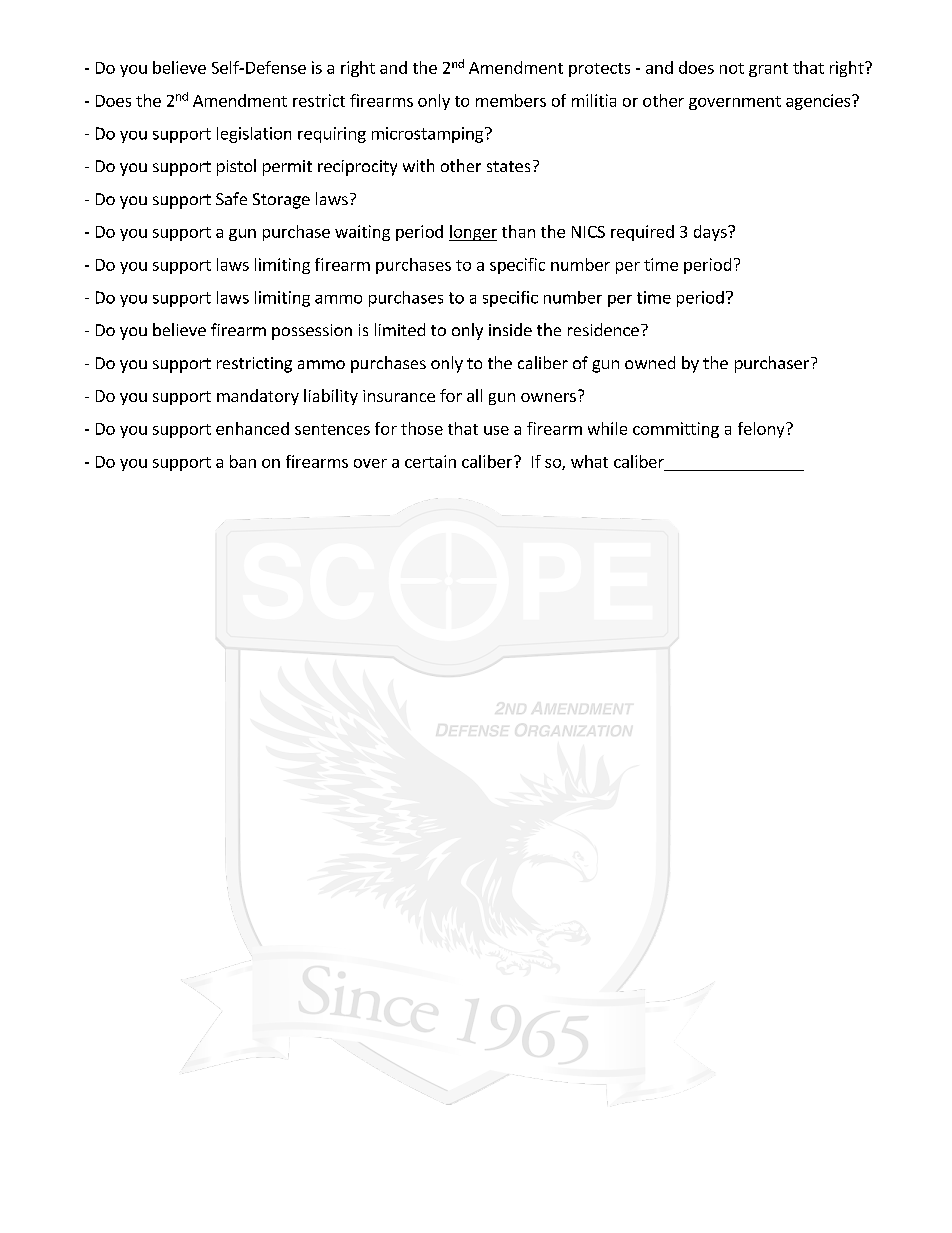 Image resolution: width=952 pixels, height=1233 pixels. What do you see at coordinates (332, 135) in the document?
I see `requiring` at bounding box center [332, 135].
